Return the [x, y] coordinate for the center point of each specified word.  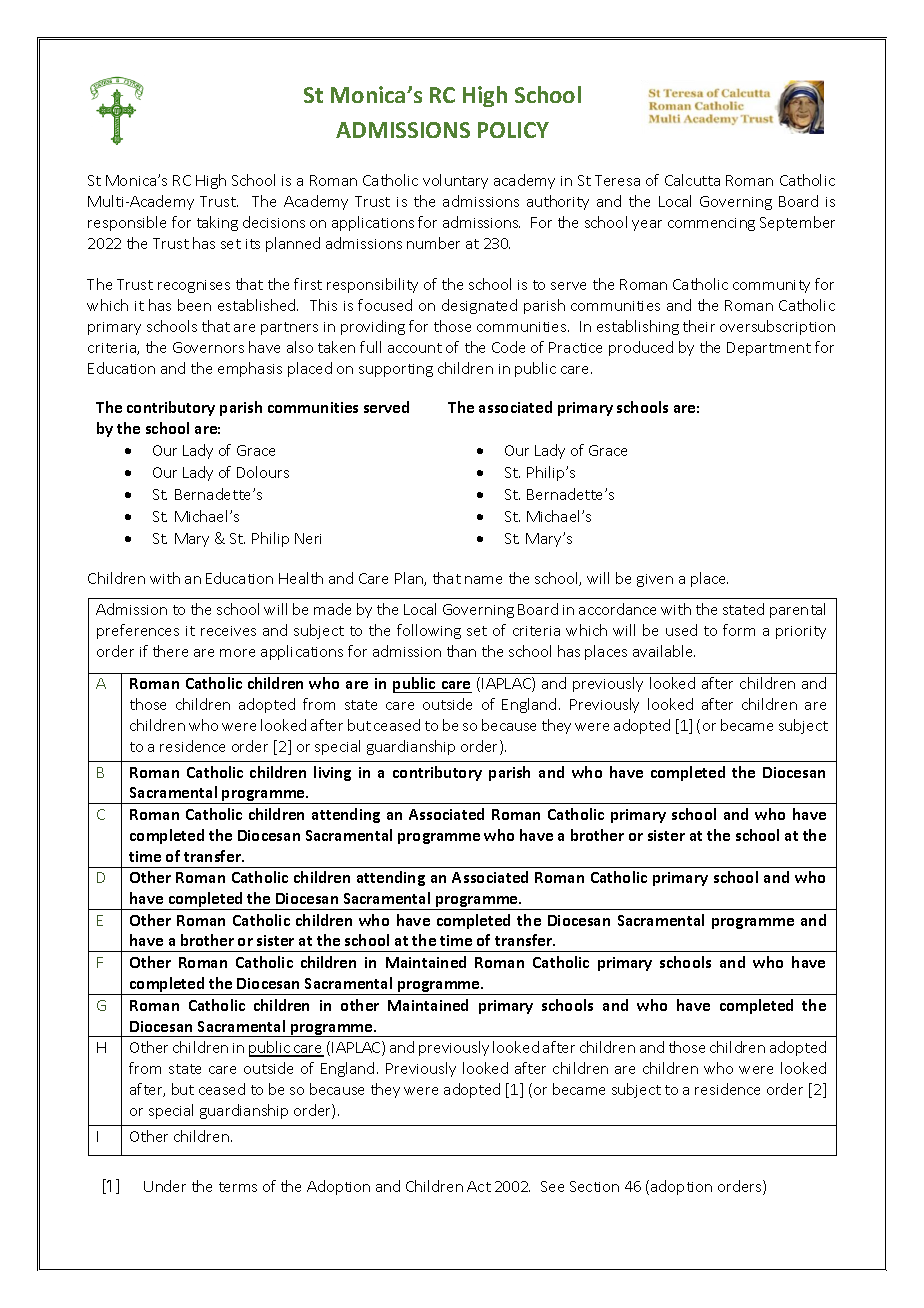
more [237, 653]
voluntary [455, 181]
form [739, 630]
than [461, 651]
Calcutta [692, 180]
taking [217, 223]
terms [238, 1187]
